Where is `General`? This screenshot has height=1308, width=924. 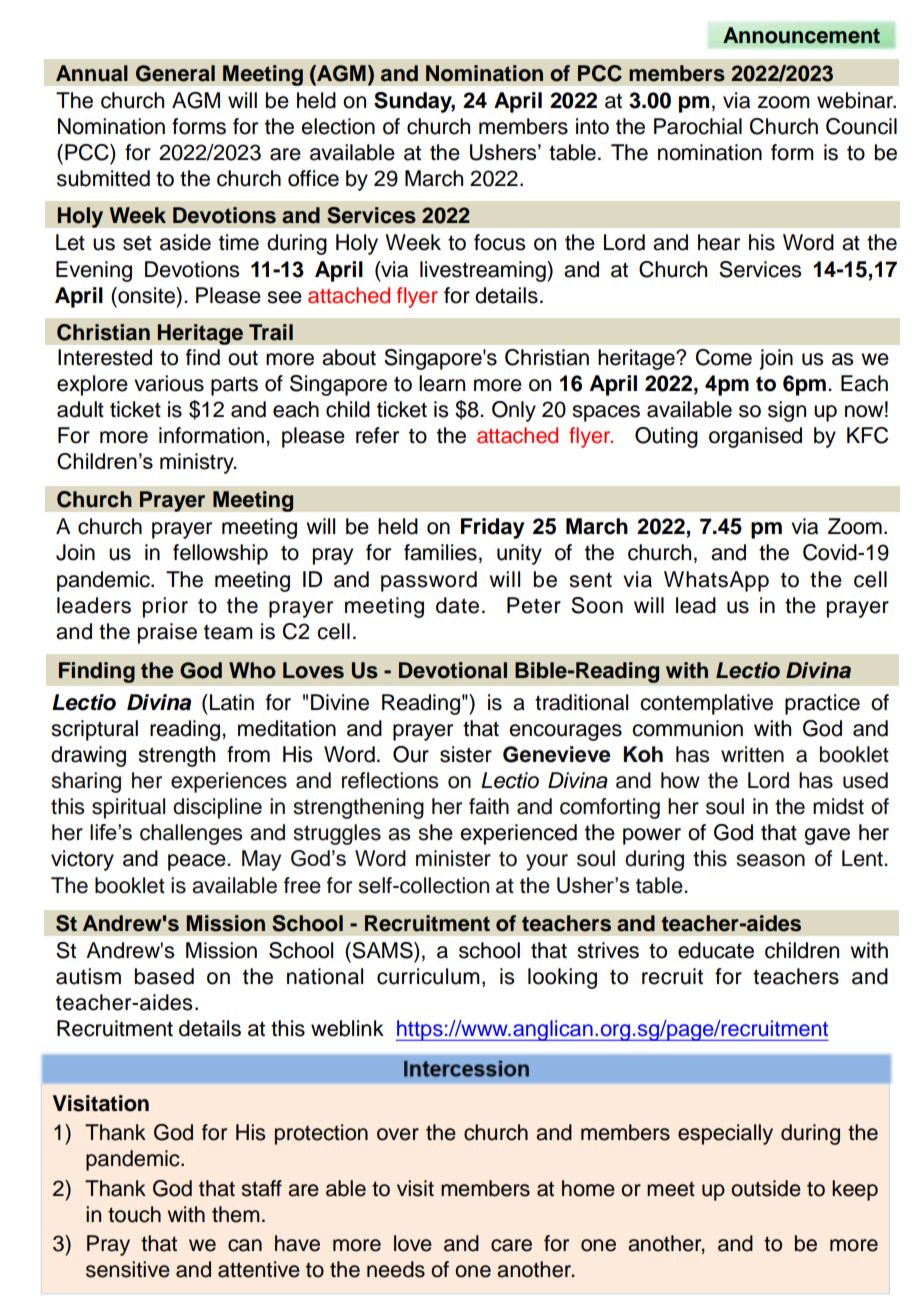
General is located at coordinates (175, 73).
